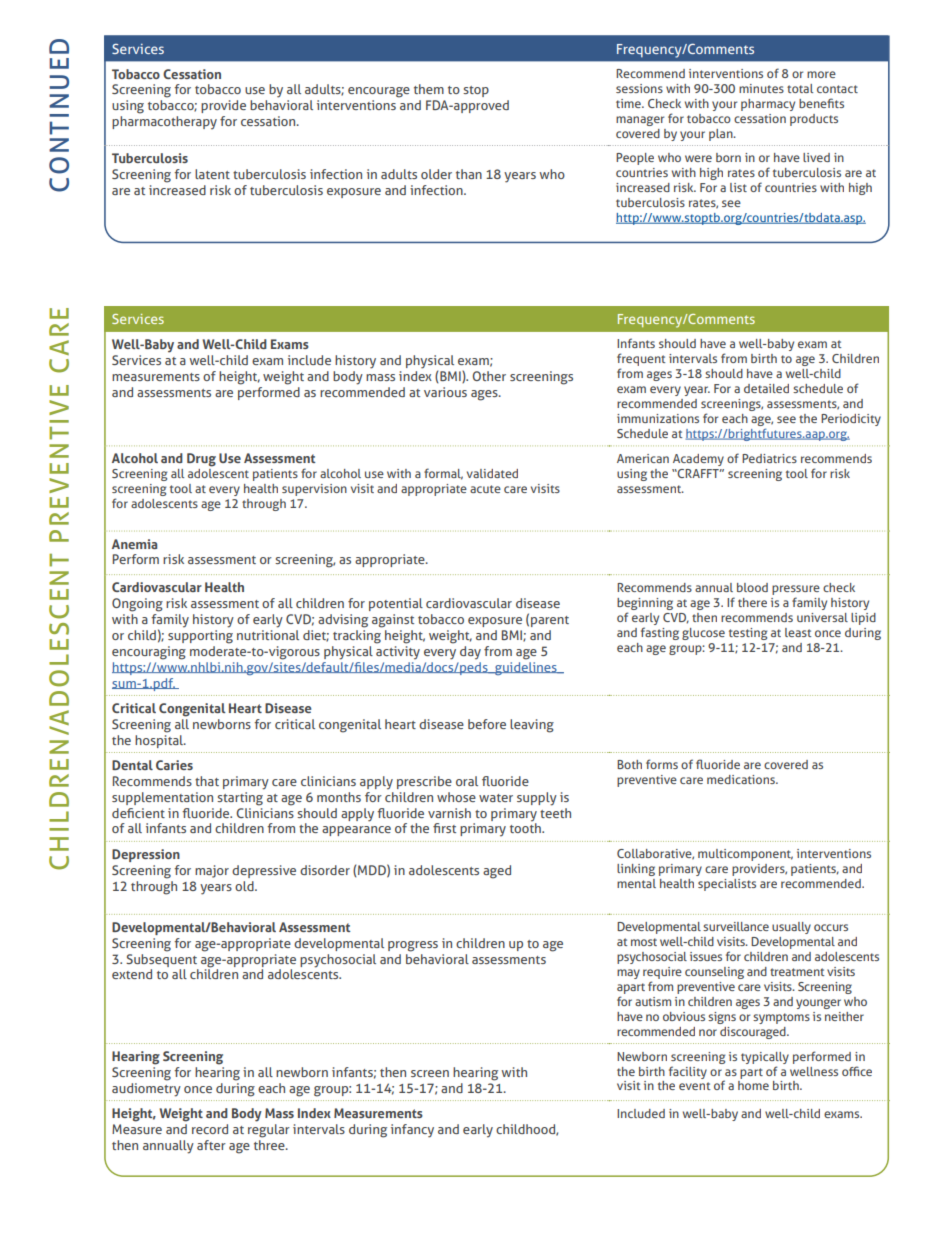 The height and width of the screenshot is (1233, 952). What do you see at coordinates (200, 637) in the screenshot?
I see `supporting` at bounding box center [200, 637].
